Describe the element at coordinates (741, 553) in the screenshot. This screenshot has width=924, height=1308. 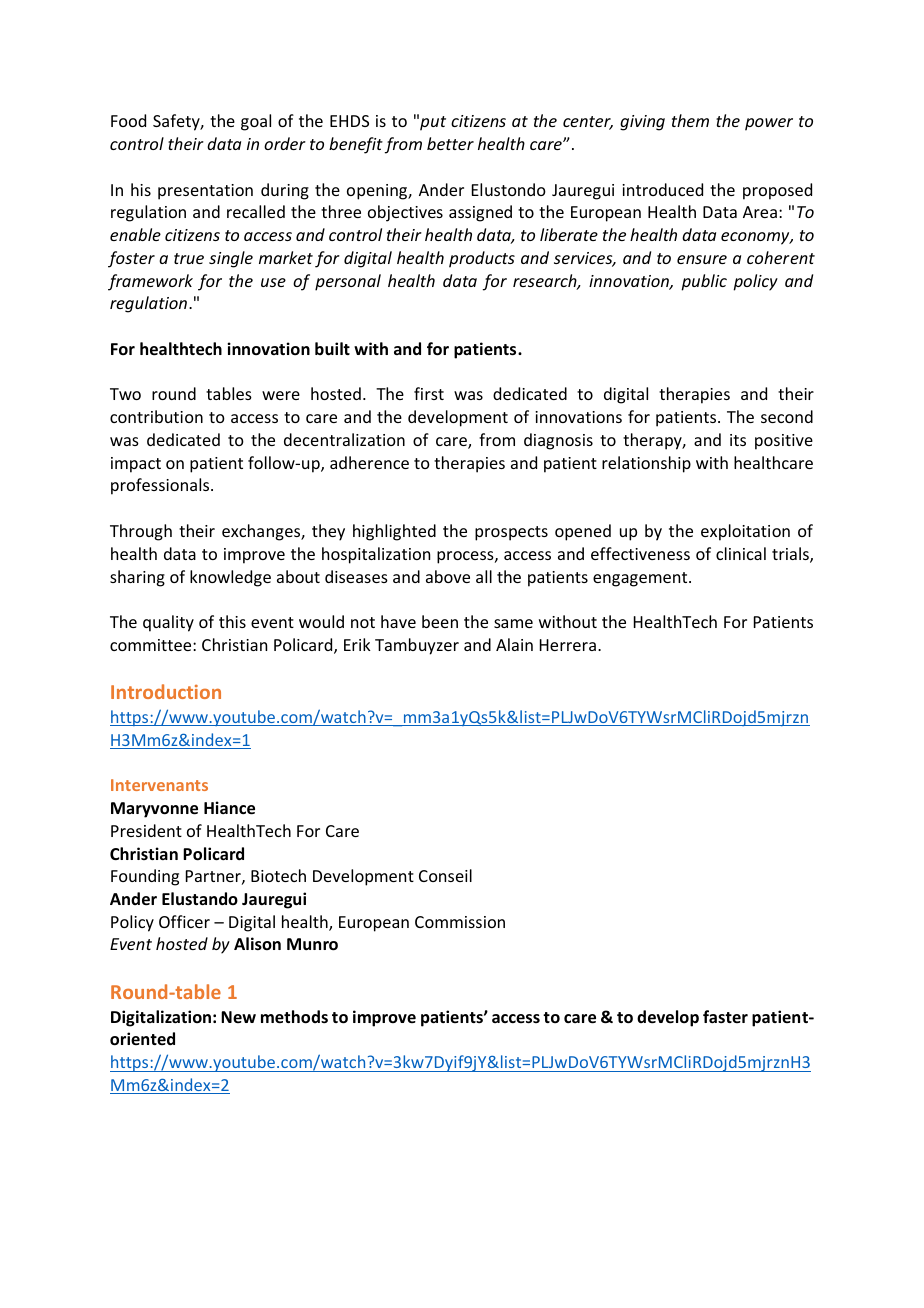
I see `clinical` at that location.
